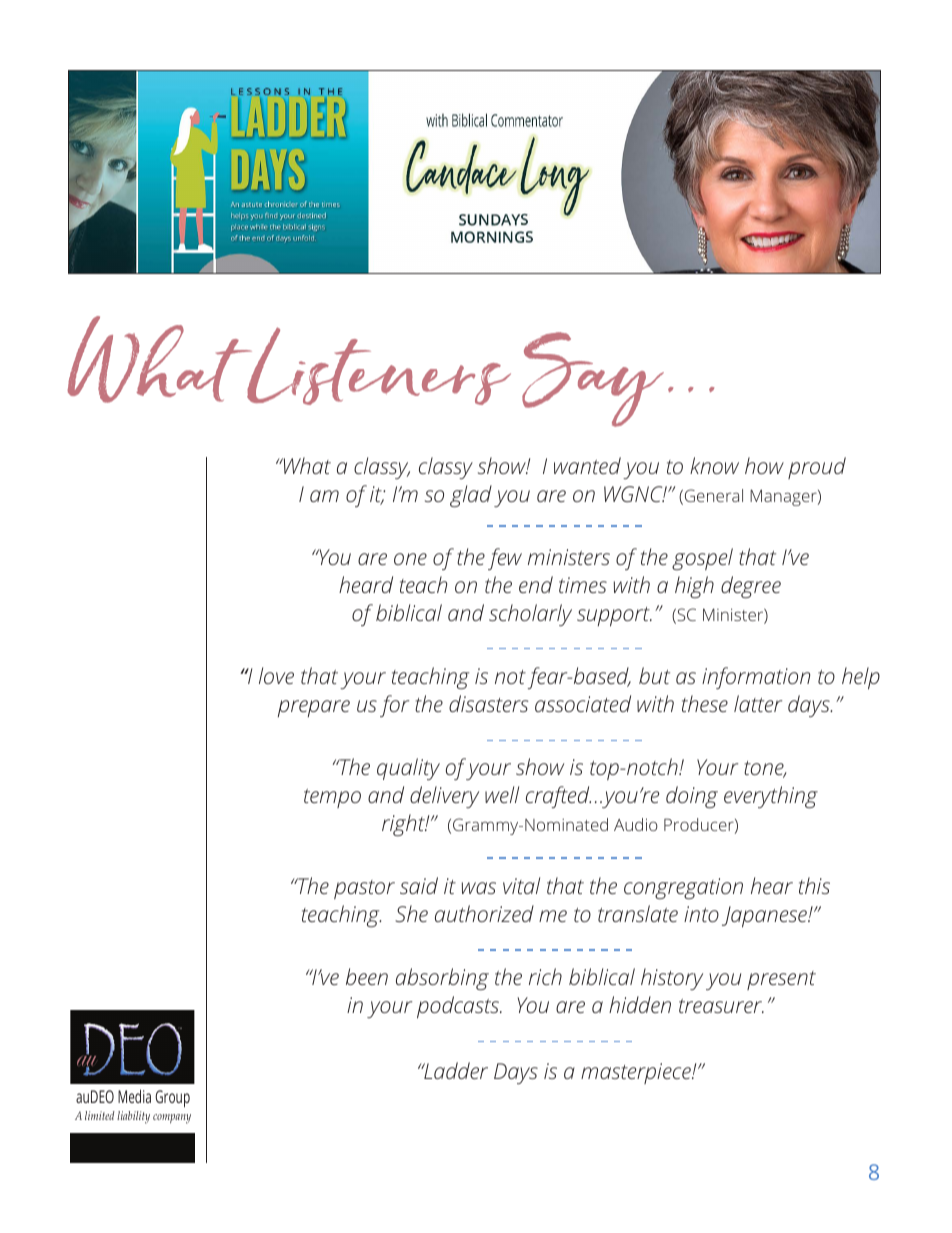 The image size is (952, 1233). What do you see at coordinates (172, 1098) in the image?
I see `Group` at bounding box center [172, 1098].
